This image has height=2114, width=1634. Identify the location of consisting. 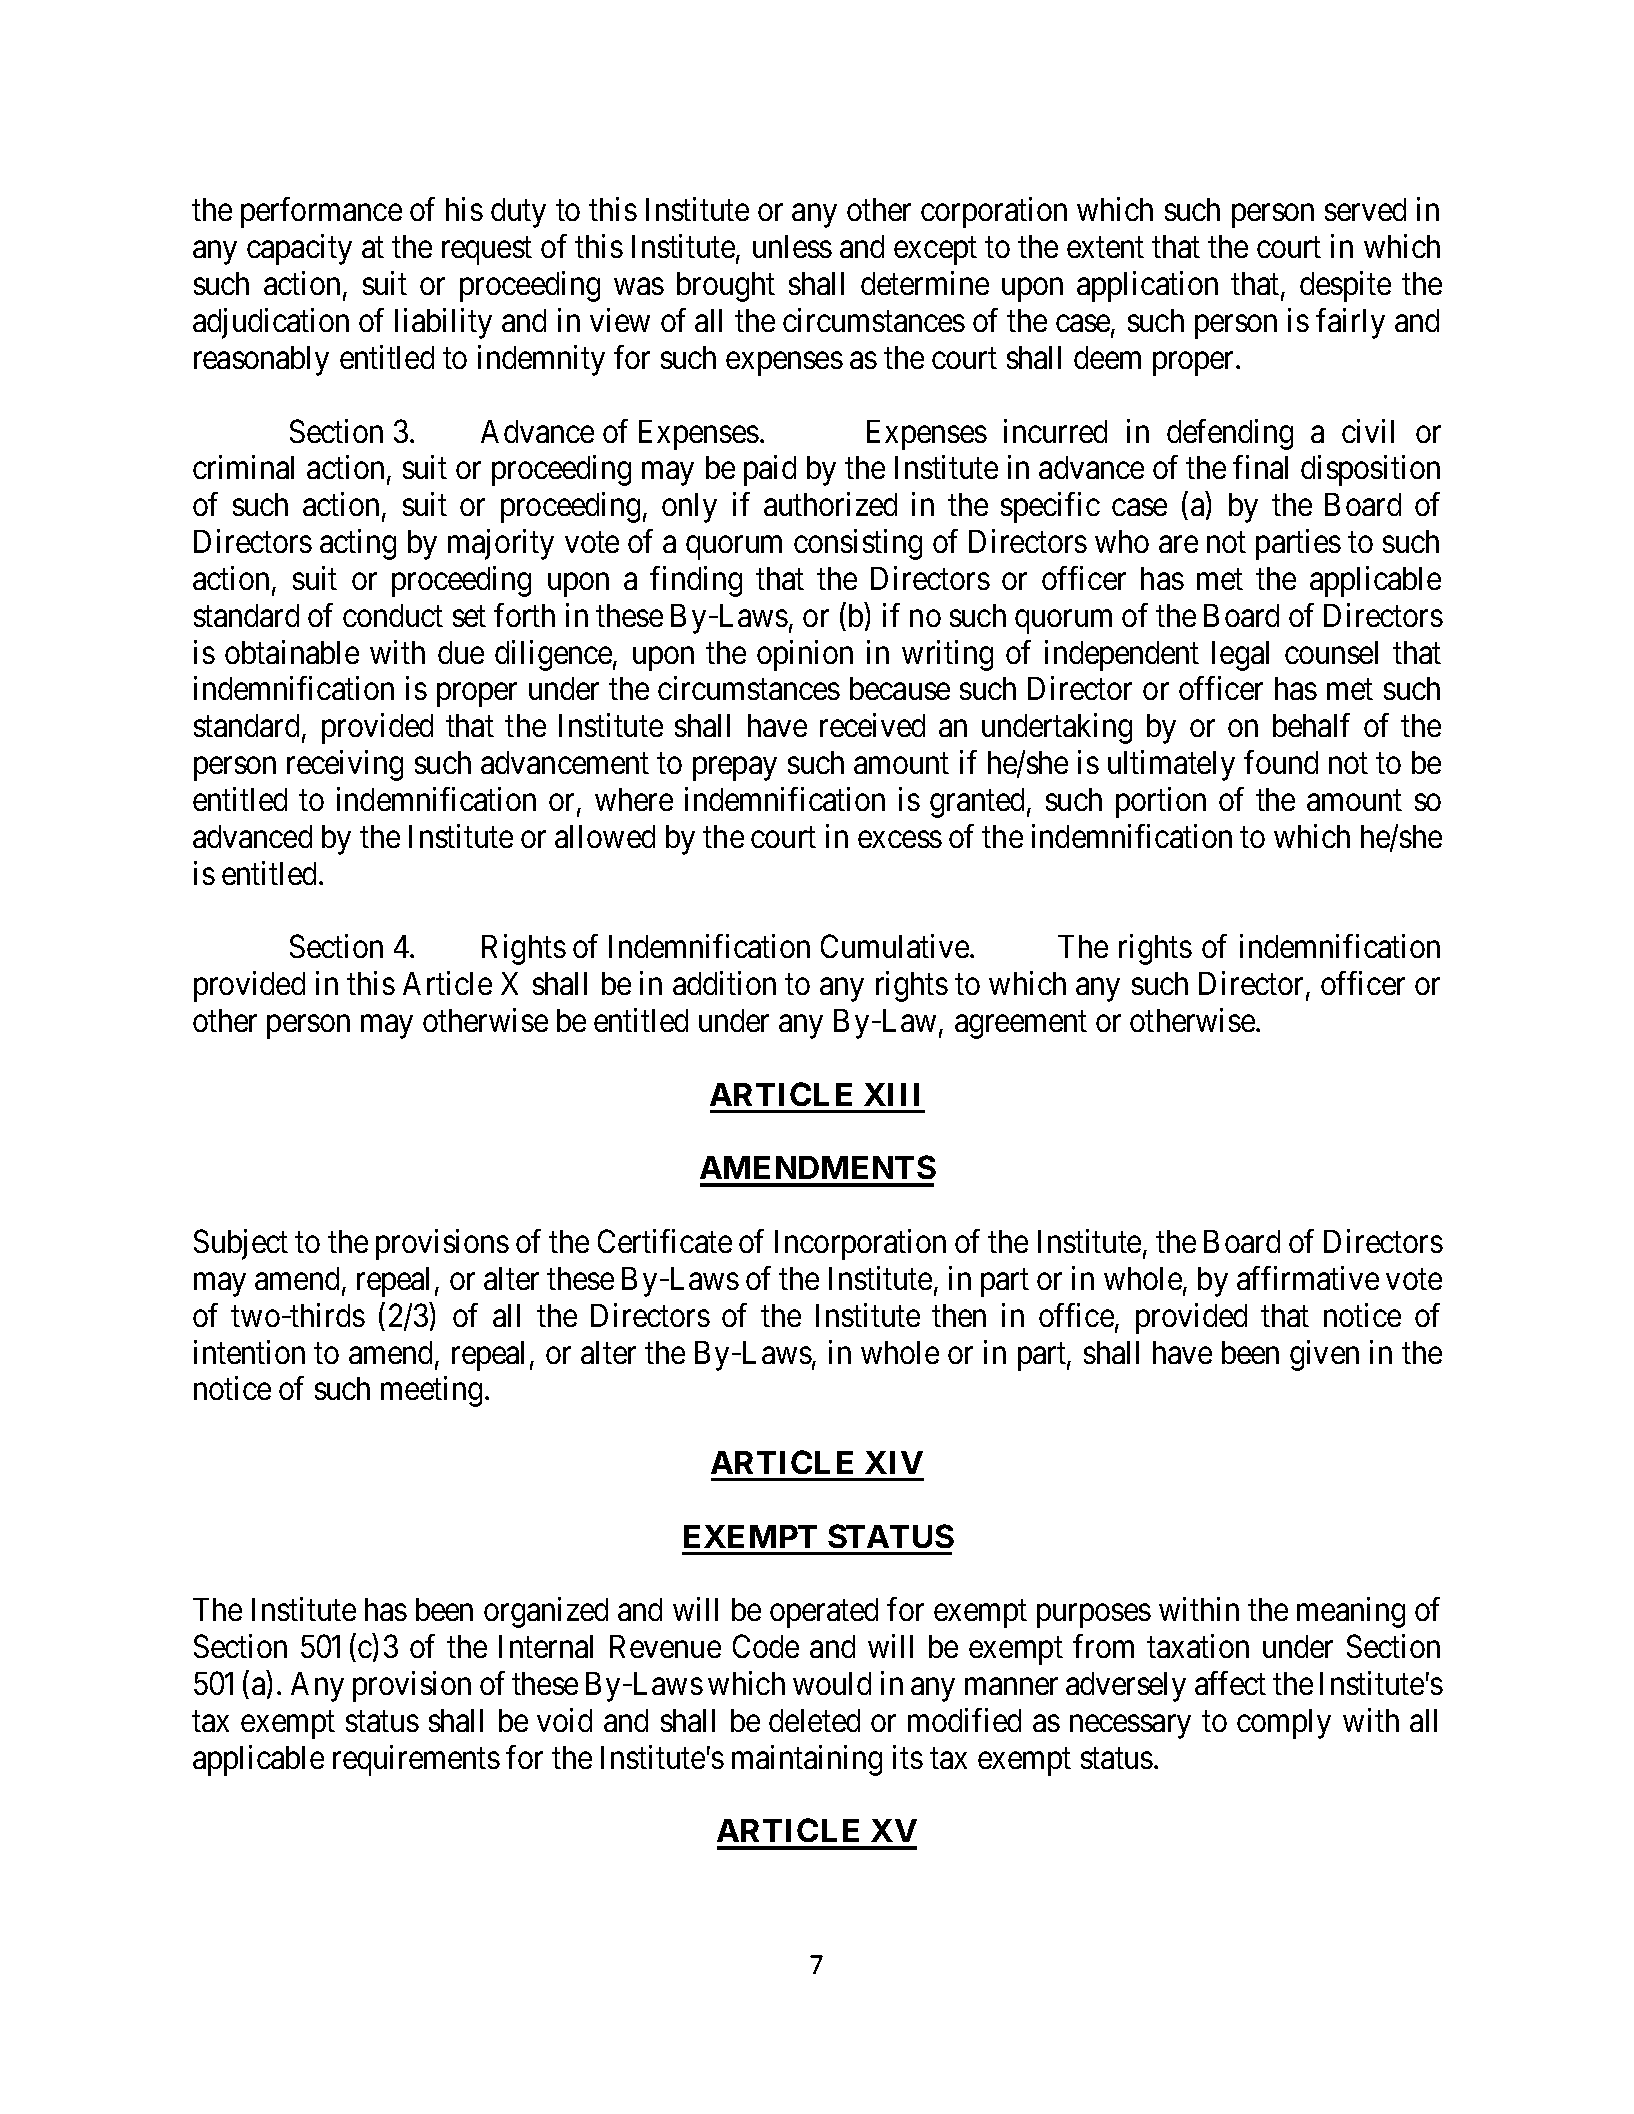
(858, 544).
